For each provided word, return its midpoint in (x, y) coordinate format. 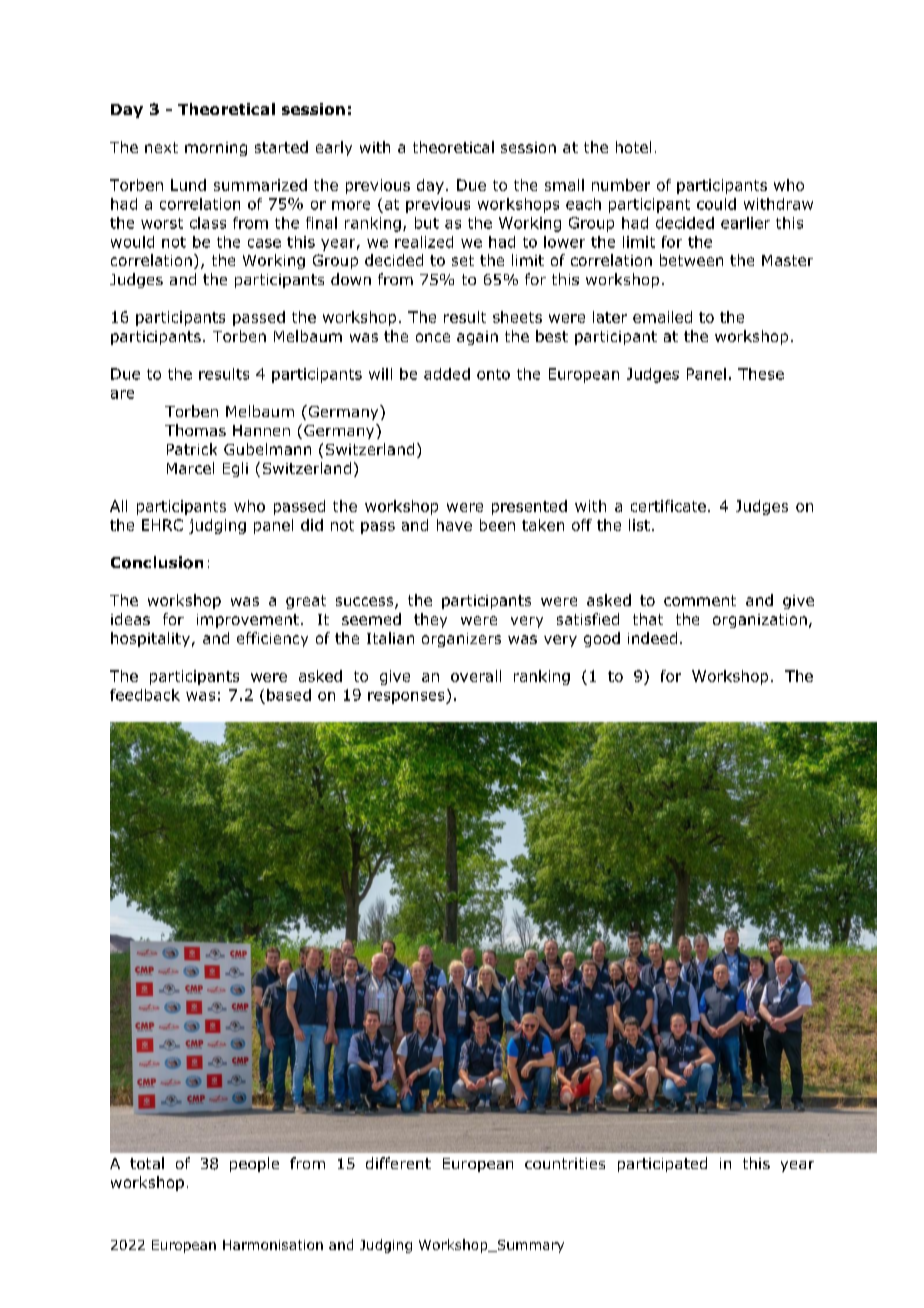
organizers (461, 640)
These (761, 374)
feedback (145, 695)
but (427, 223)
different (398, 1163)
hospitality (150, 639)
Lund (188, 185)
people (254, 1164)
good (602, 639)
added (447, 374)
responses (407, 698)
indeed (652, 638)
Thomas (195, 430)
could (716, 204)
